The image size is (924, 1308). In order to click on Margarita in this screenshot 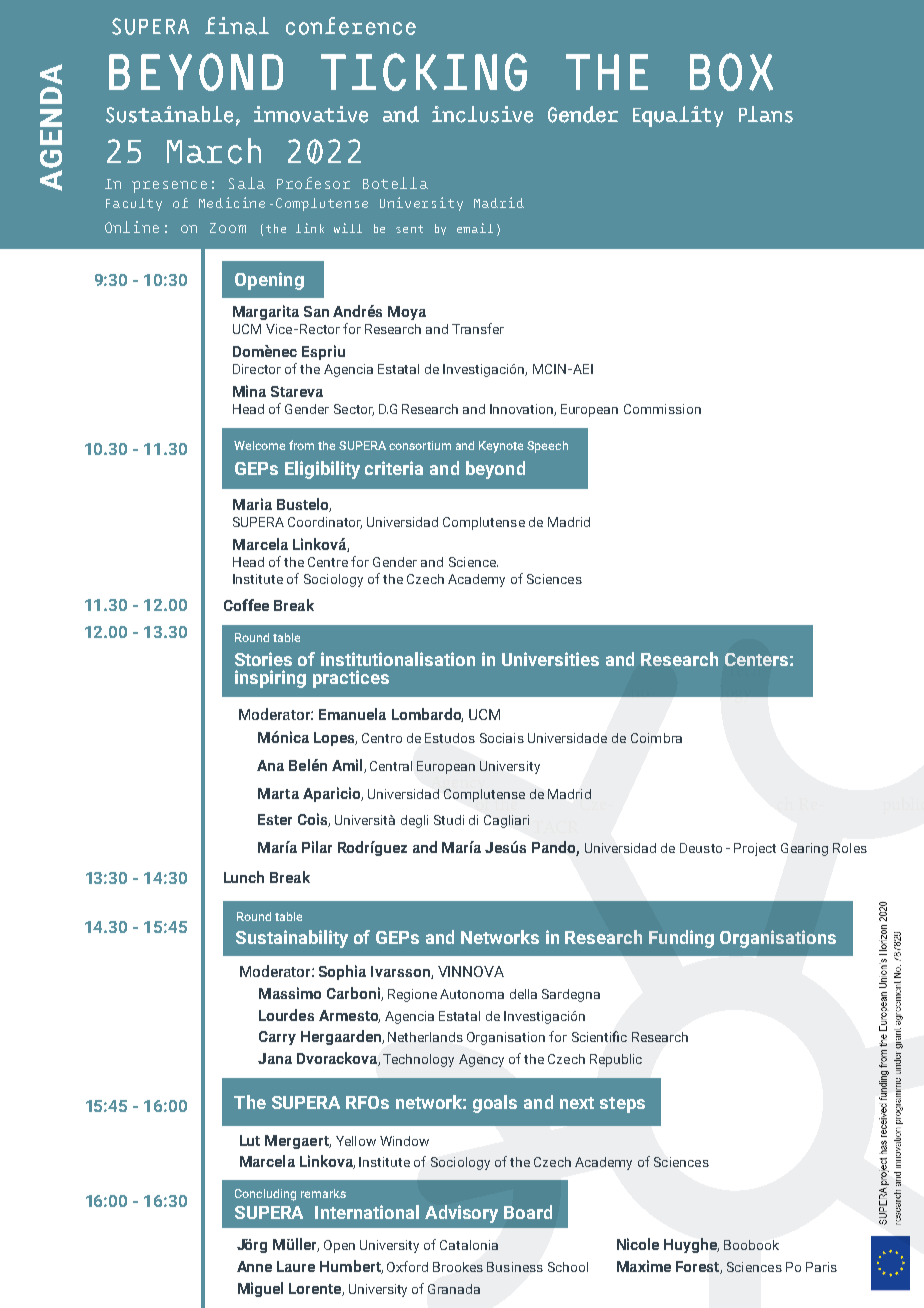, I will do `click(266, 312)`.
